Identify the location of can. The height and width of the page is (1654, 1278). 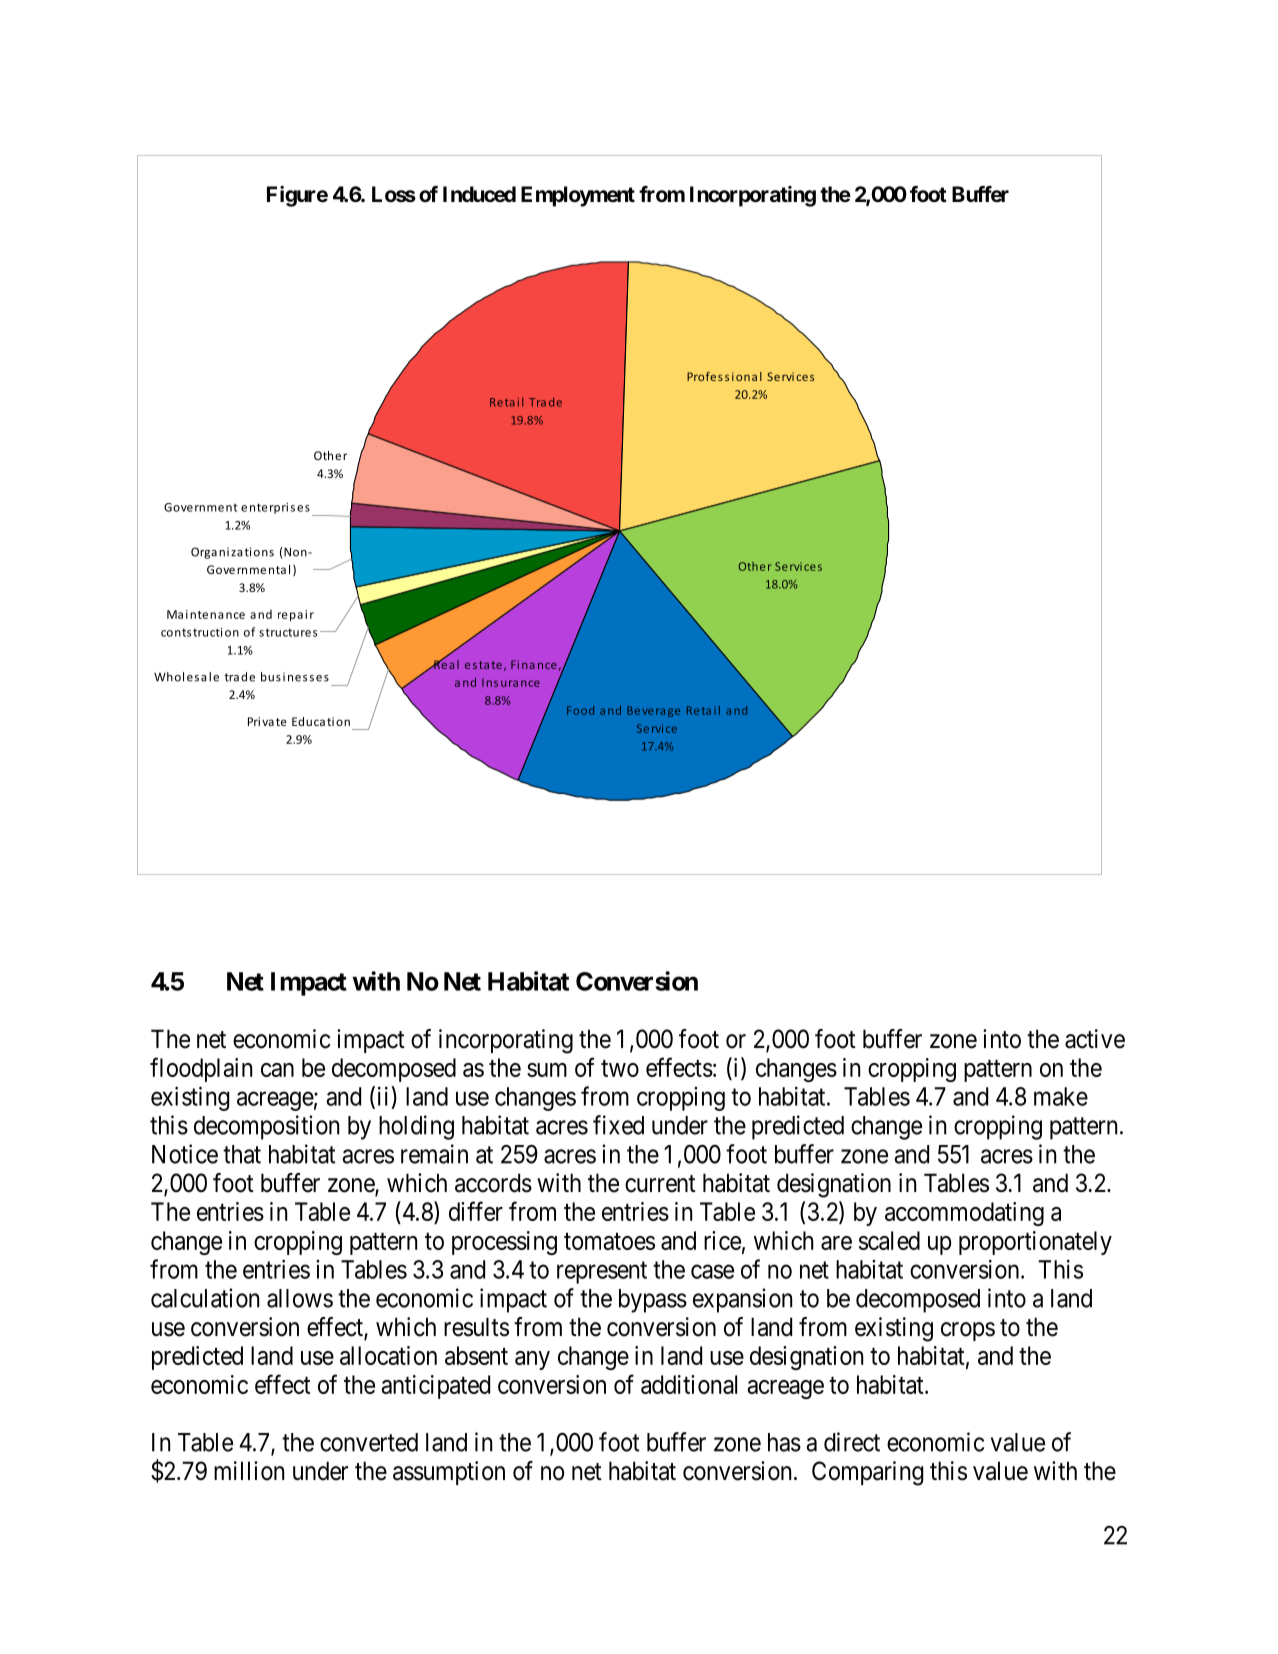
(277, 1070).
